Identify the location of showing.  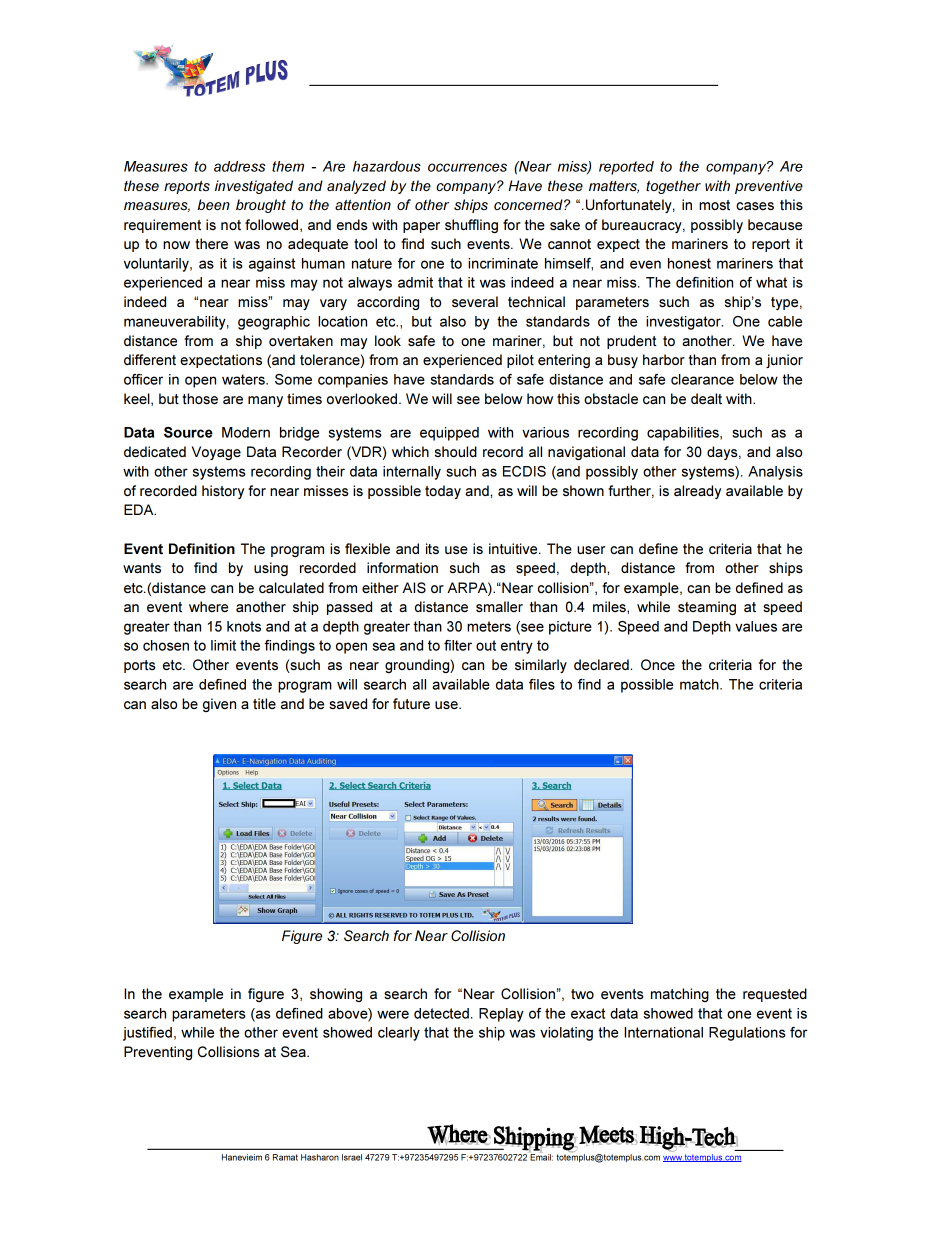
(336, 995).
